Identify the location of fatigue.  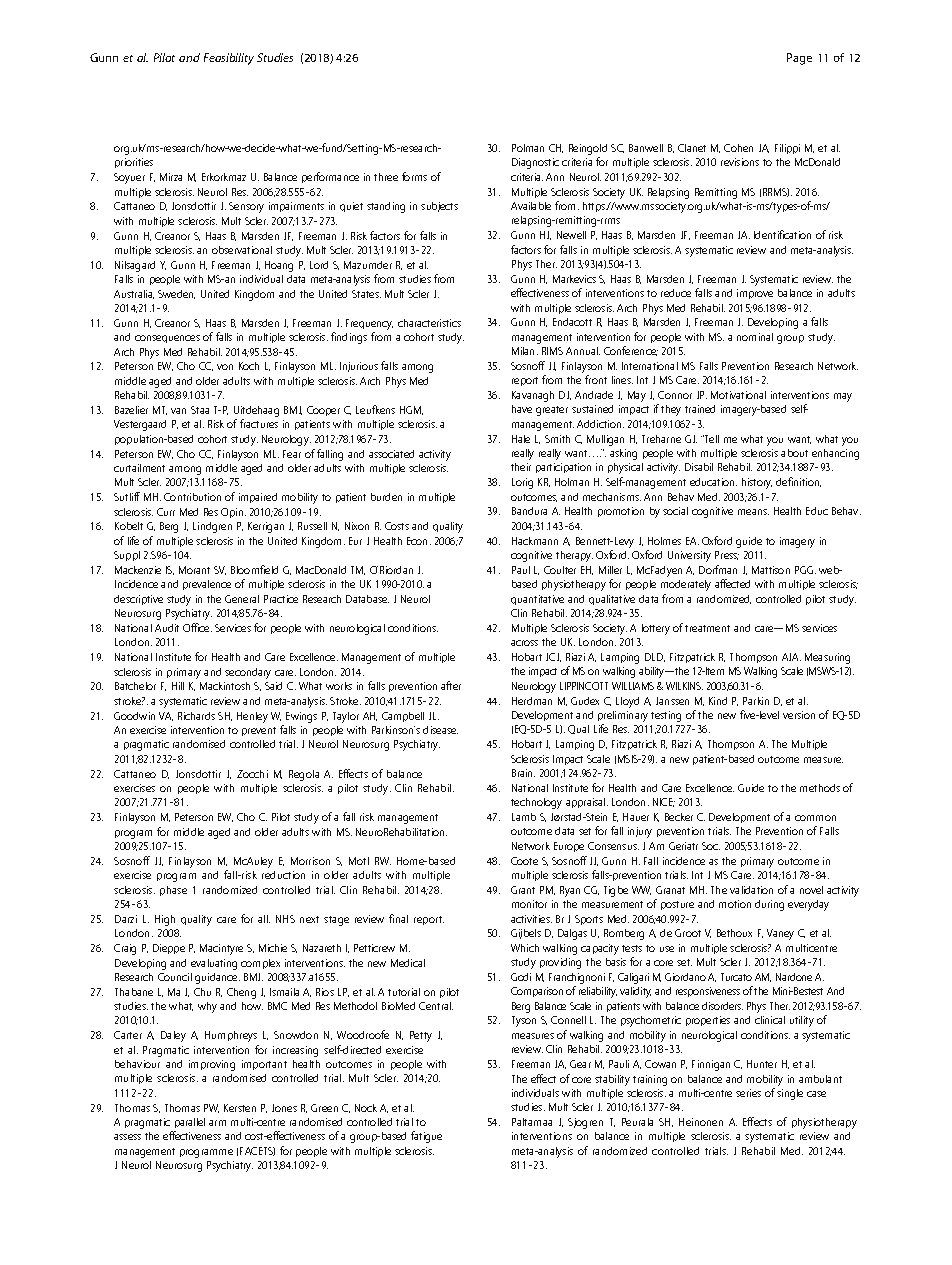
(426, 1137).
